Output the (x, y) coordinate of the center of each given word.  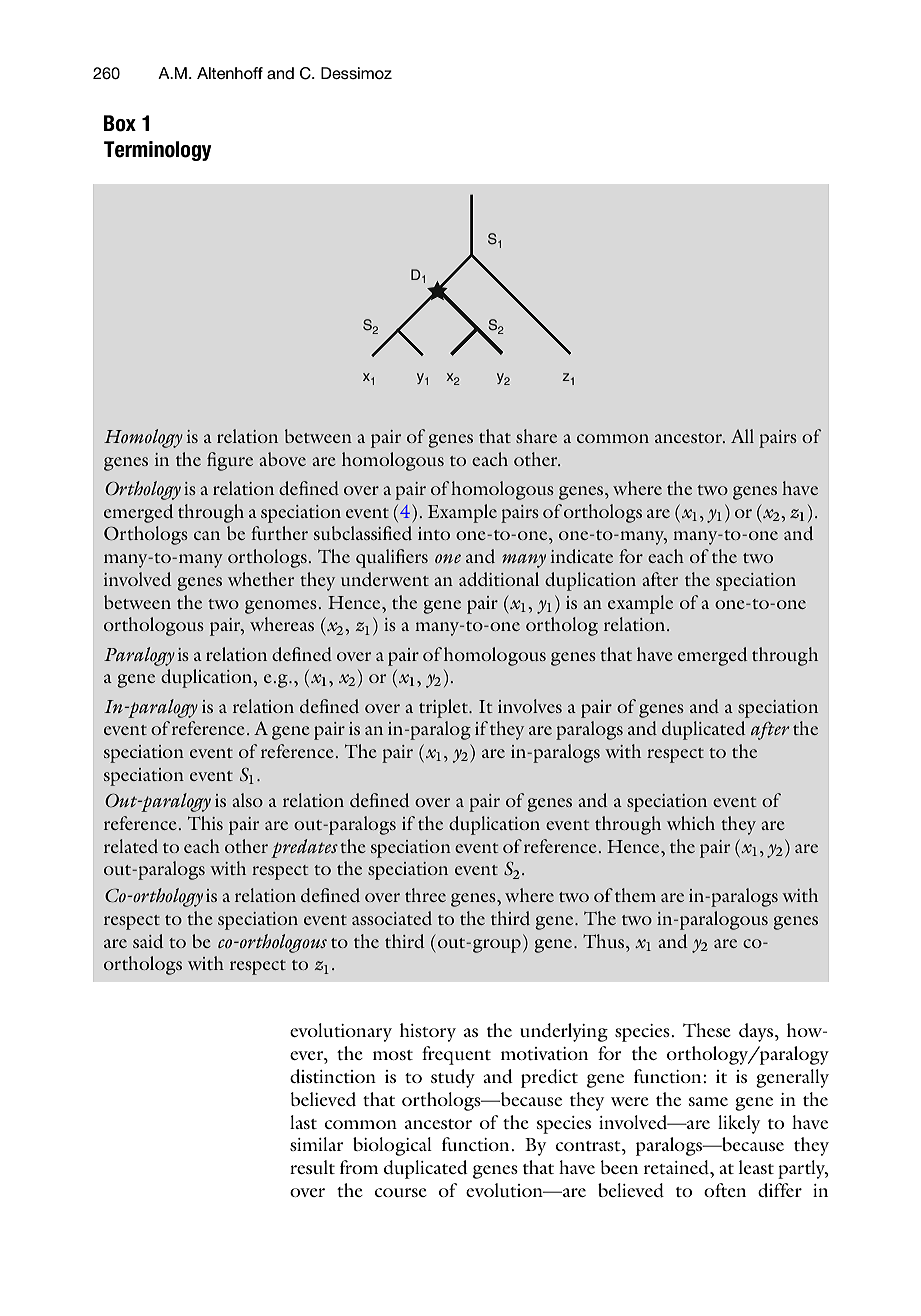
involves (530, 706)
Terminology (158, 151)
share (536, 436)
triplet (444, 708)
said (148, 941)
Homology (143, 438)
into (434, 533)
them (635, 895)
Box (120, 123)
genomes (281, 607)
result (312, 1167)
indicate (582, 556)
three (425, 895)
